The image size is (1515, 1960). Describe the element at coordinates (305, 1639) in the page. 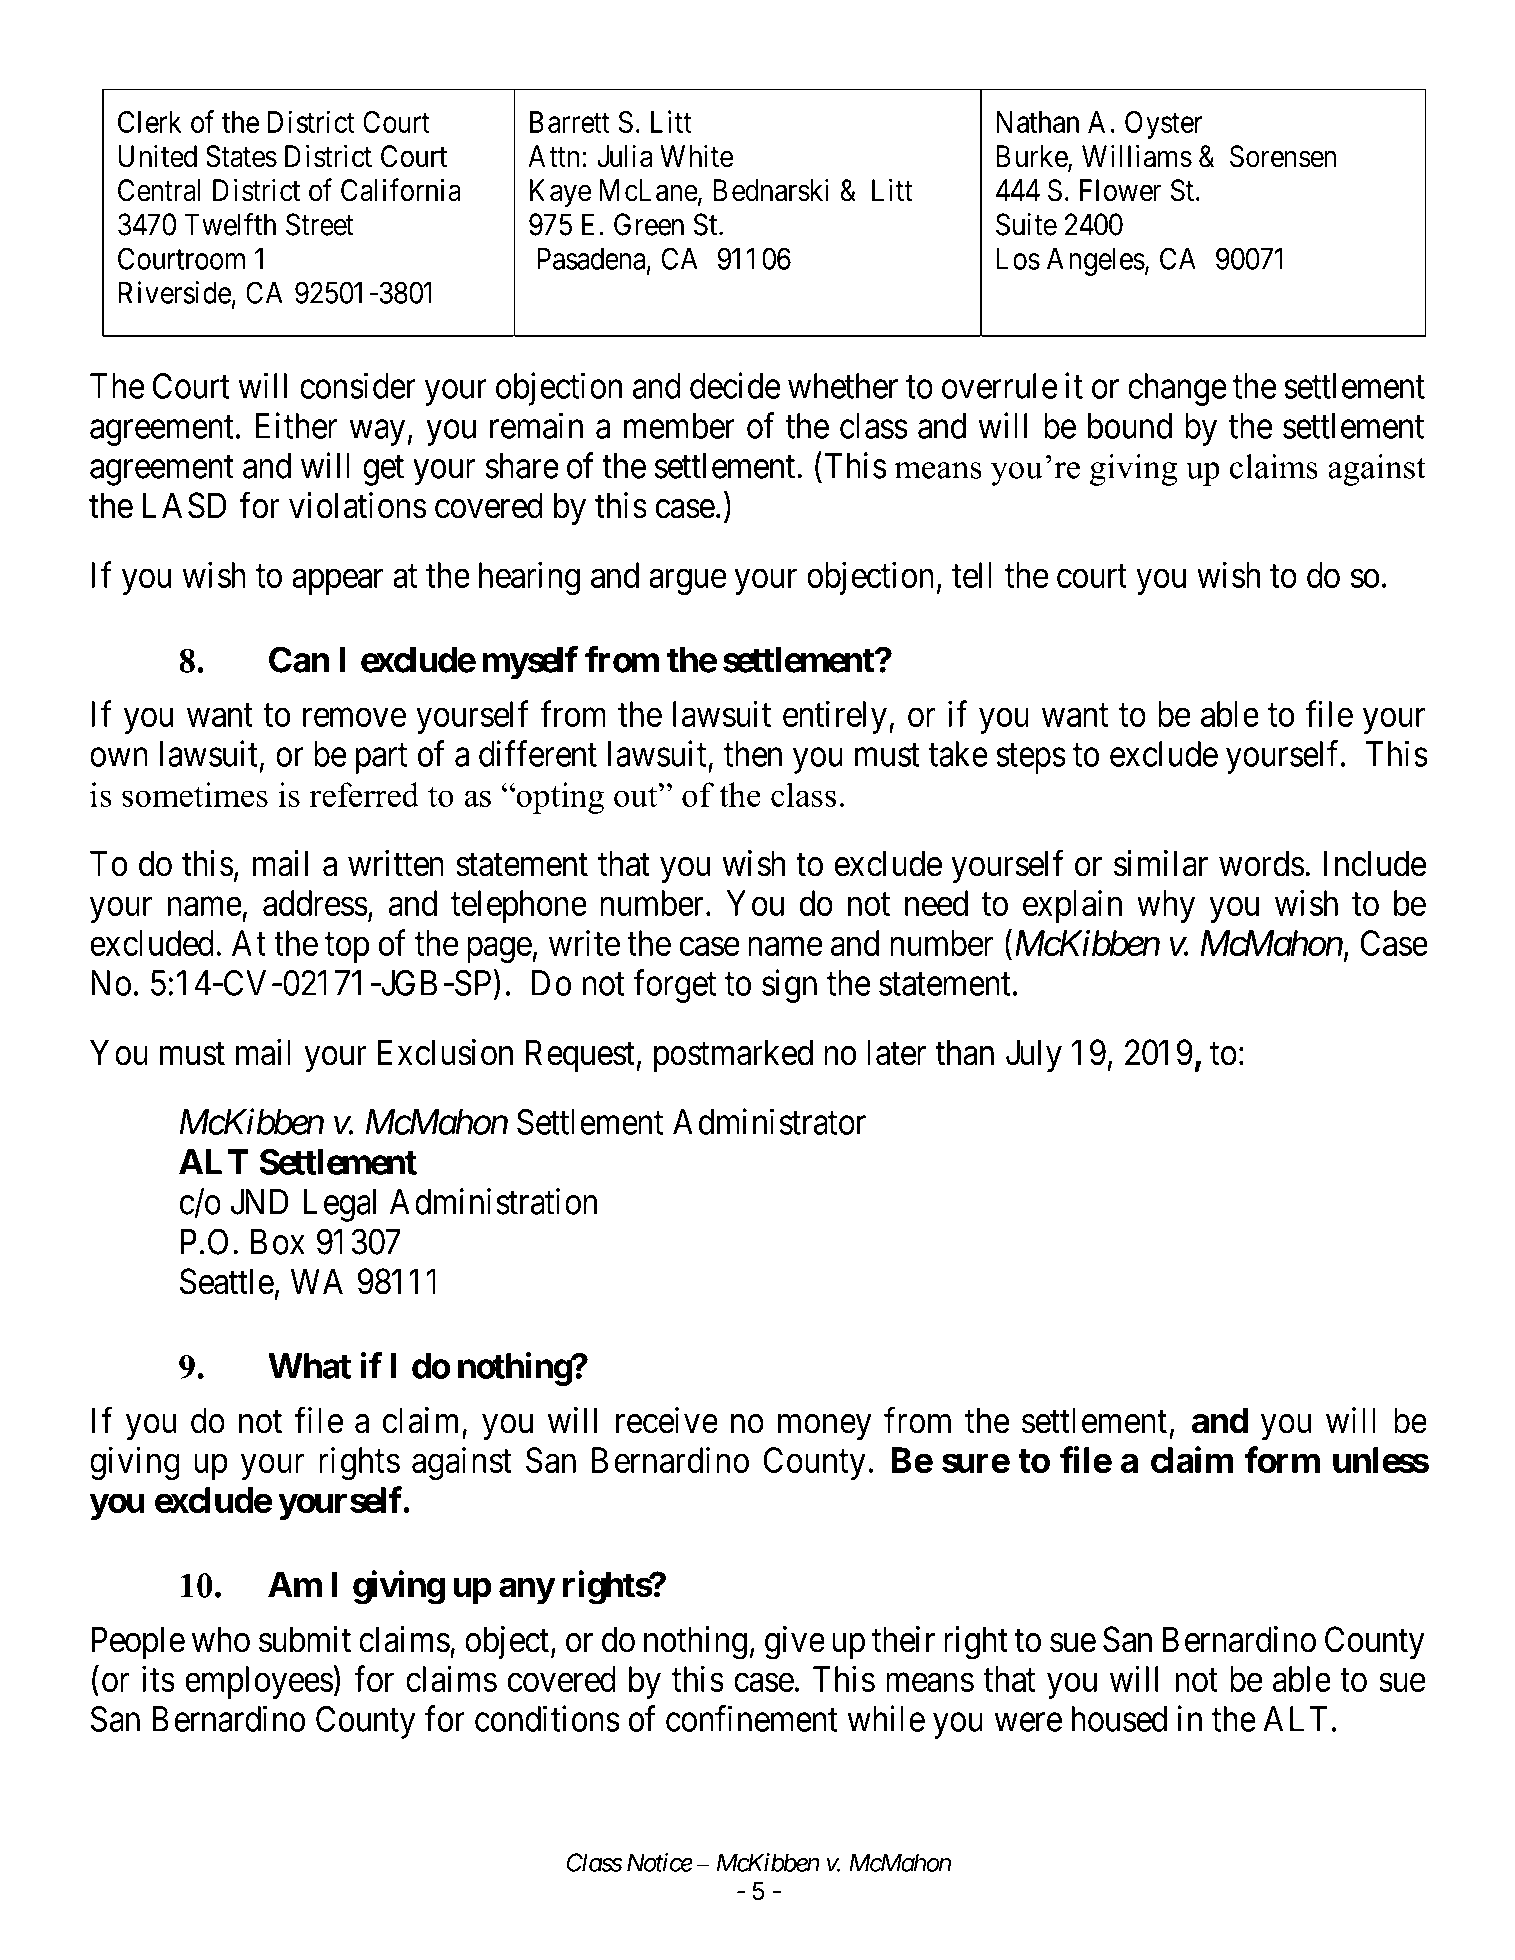

I see `submit` at that location.
